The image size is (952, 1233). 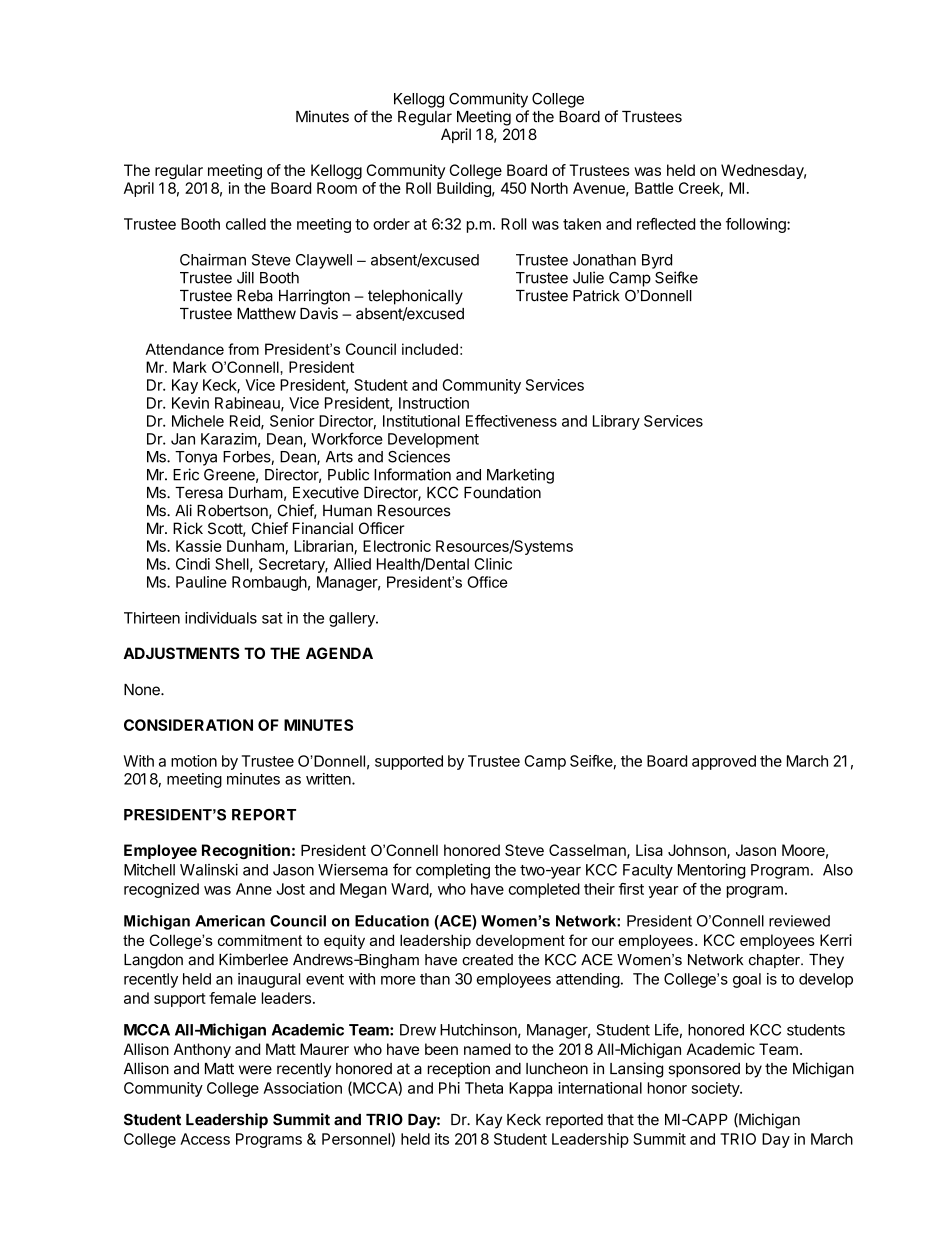 I want to click on Teresa, so click(x=199, y=493).
